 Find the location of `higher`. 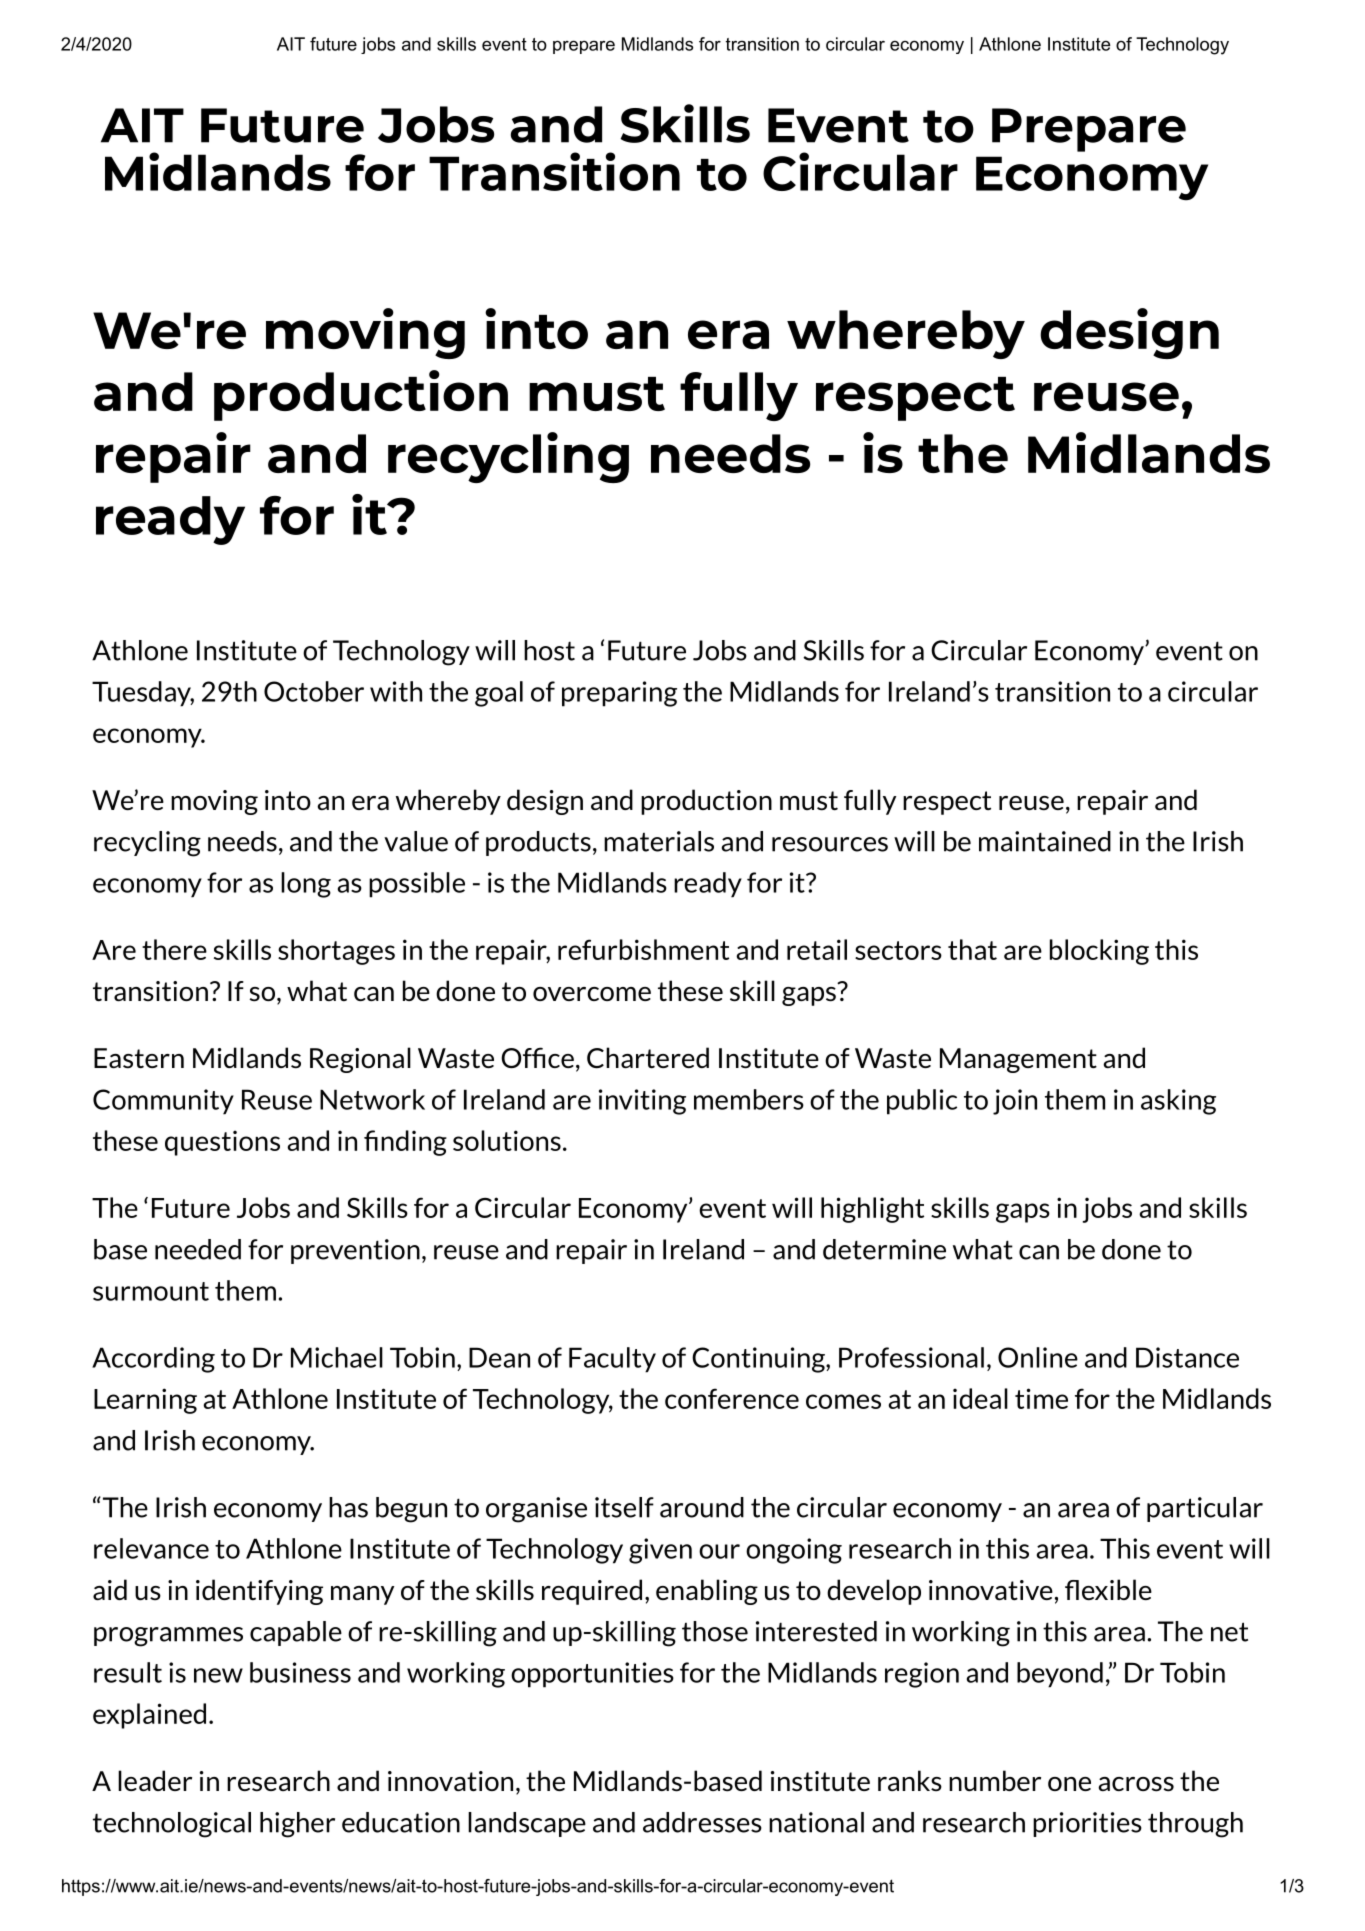

higher is located at coordinates (297, 1825).
